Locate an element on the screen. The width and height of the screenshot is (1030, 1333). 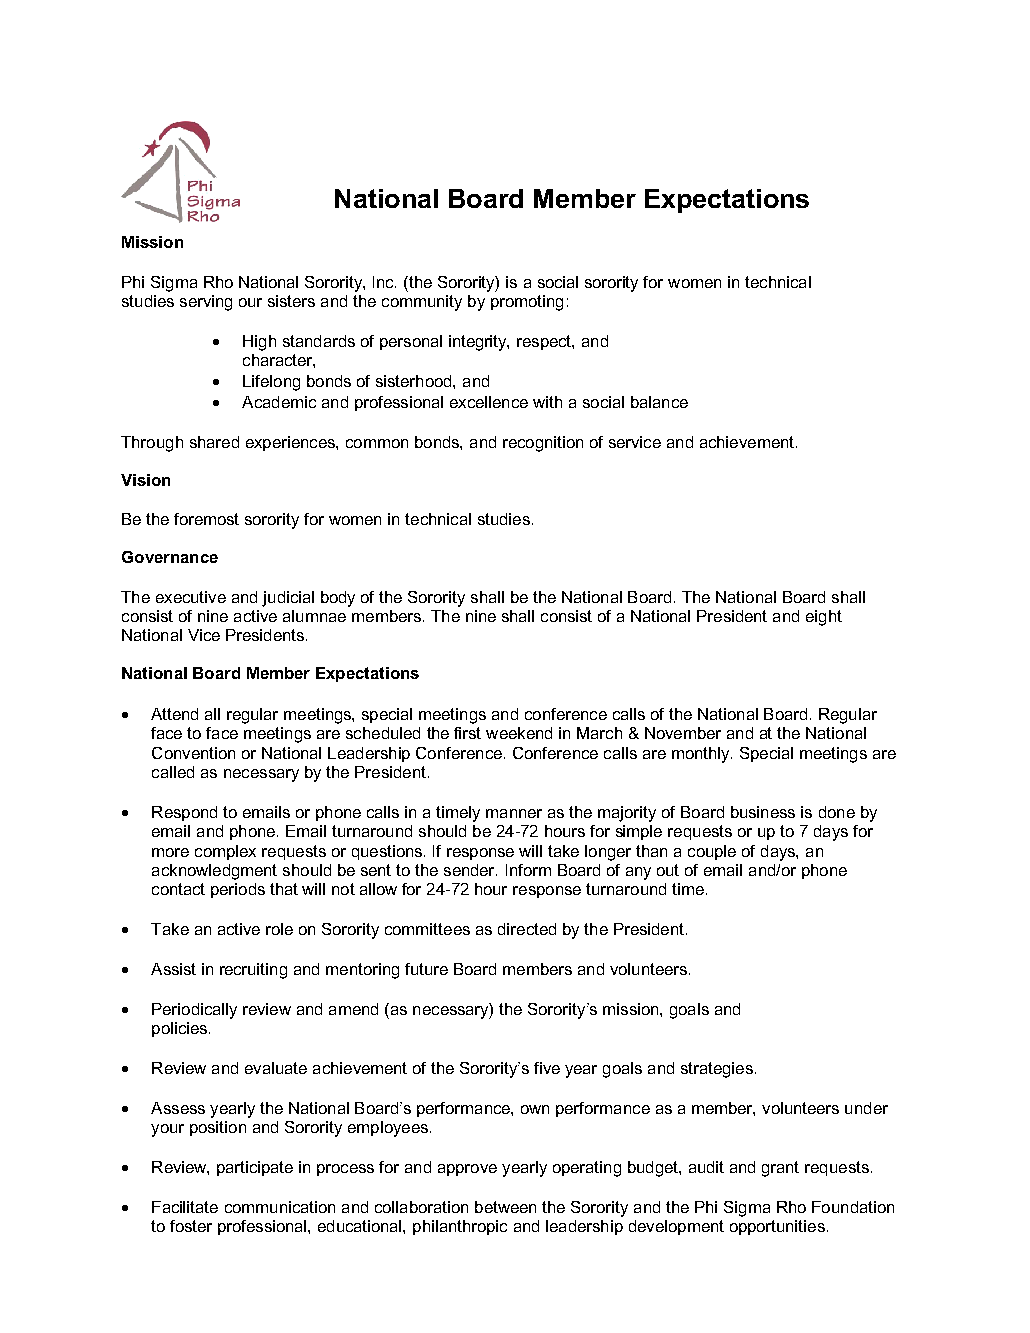
eight is located at coordinates (824, 618).
